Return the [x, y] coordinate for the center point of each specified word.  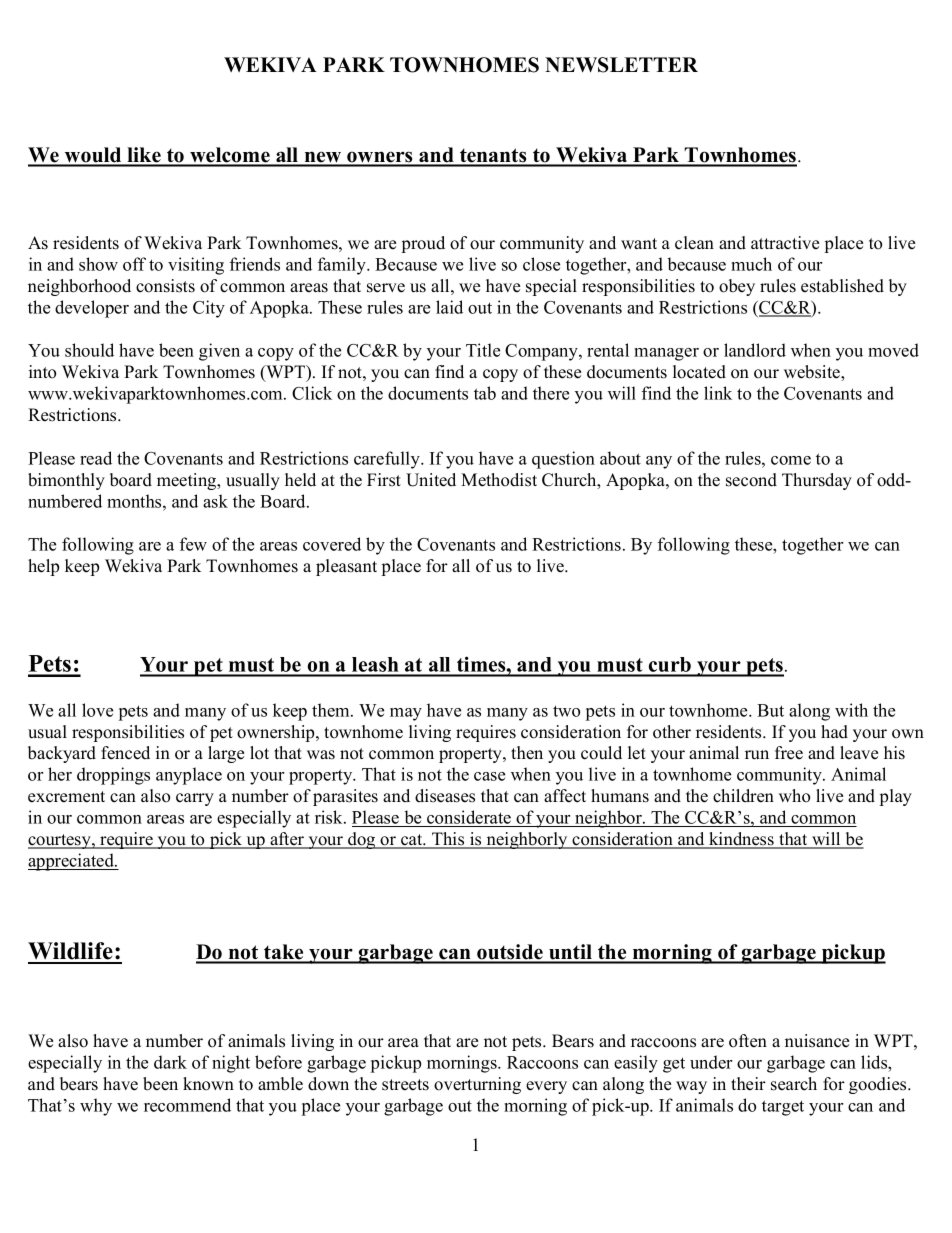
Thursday [817, 481]
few [193, 544]
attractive [785, 243]
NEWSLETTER [621, 65]
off [134, 264]
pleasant [346, 567]
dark [170, 1062]
